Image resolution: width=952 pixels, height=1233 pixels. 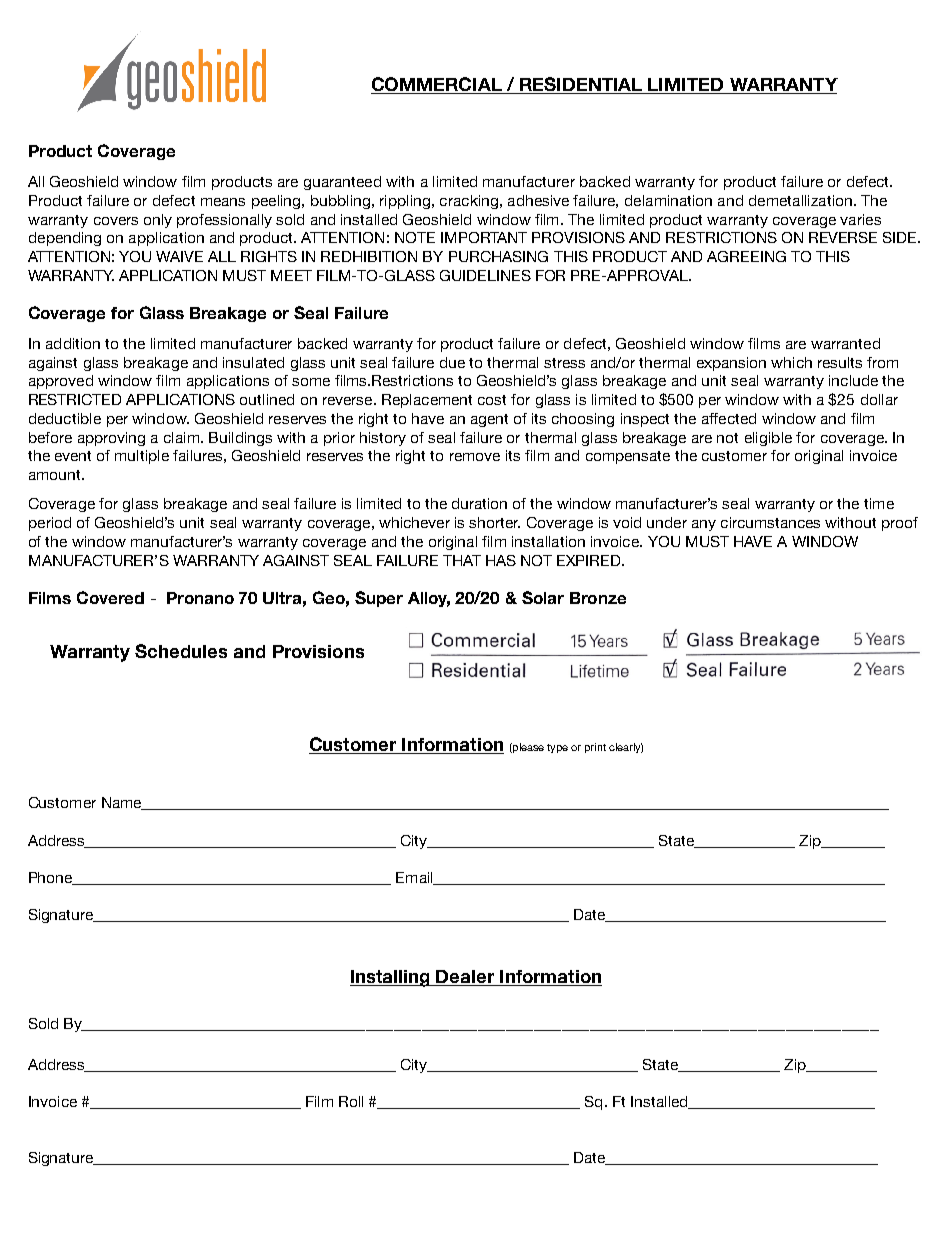 What do you see at coordinates (391, 978) in the document?
I see `Installing` at bounding box center [391, 978].
